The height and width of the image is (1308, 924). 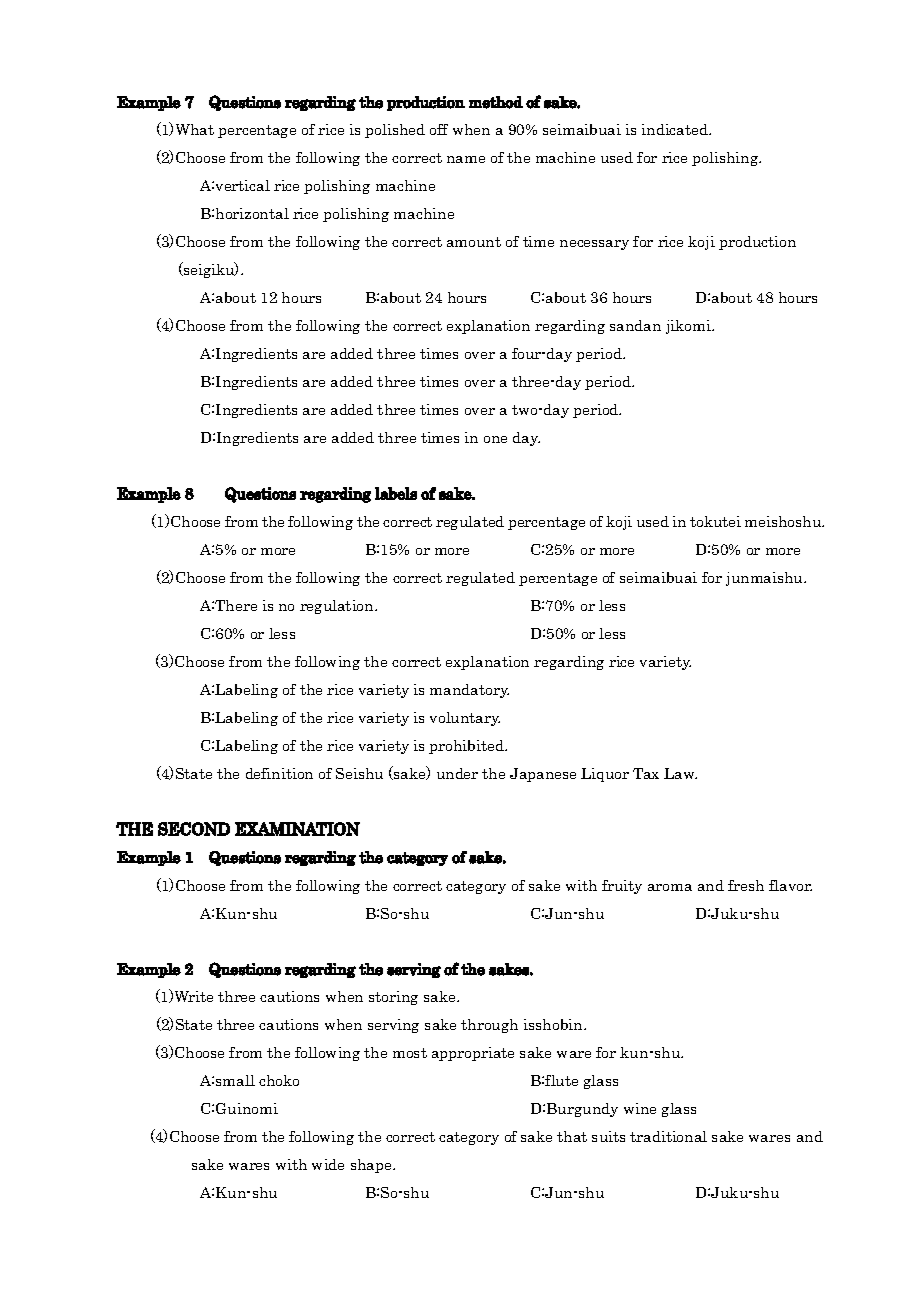 What do you see at coordinates (396, 493) in the image?
I see `labels` at bounding box center [396, 493].
